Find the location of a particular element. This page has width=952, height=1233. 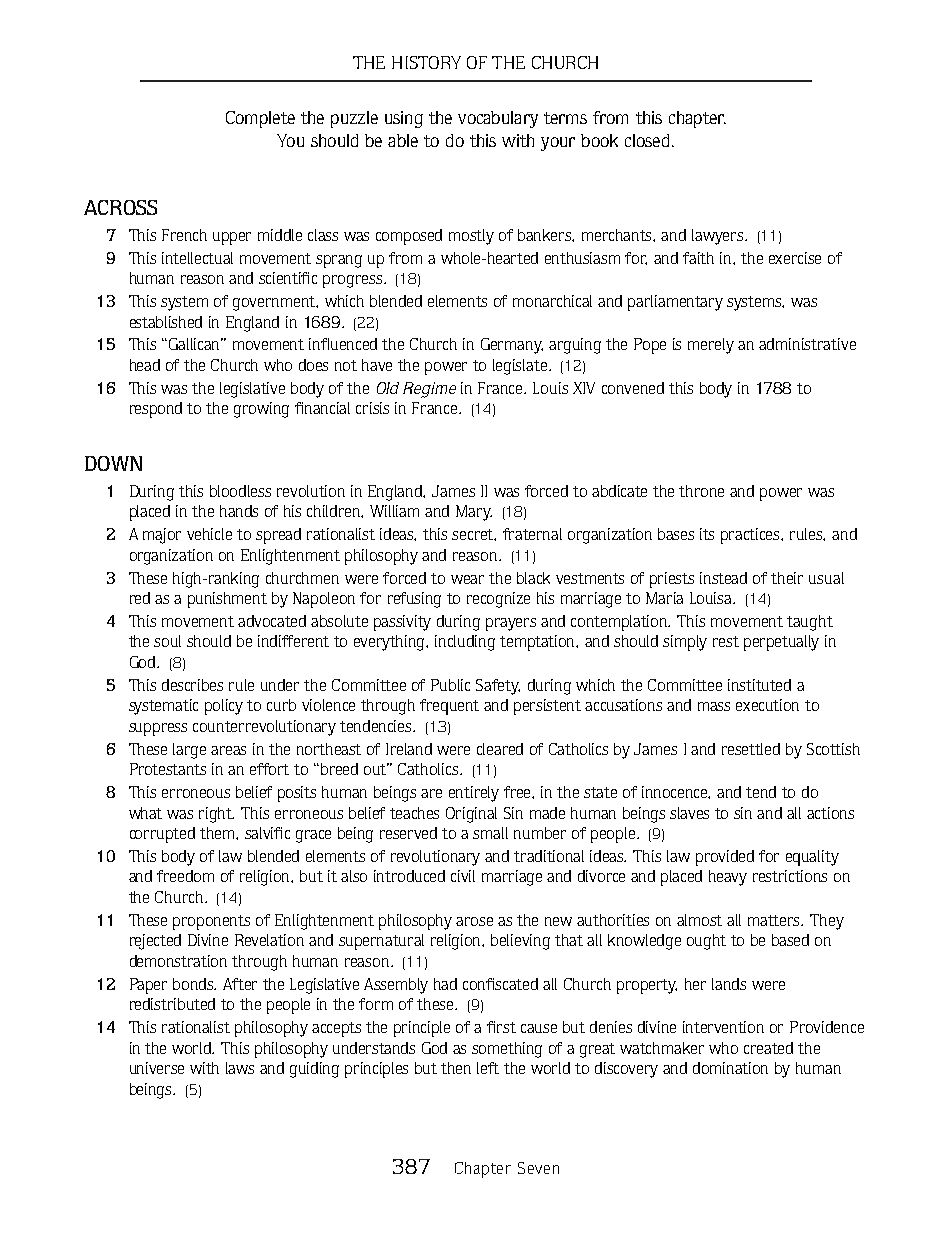

resettled is located at coordinates (751, 749).
